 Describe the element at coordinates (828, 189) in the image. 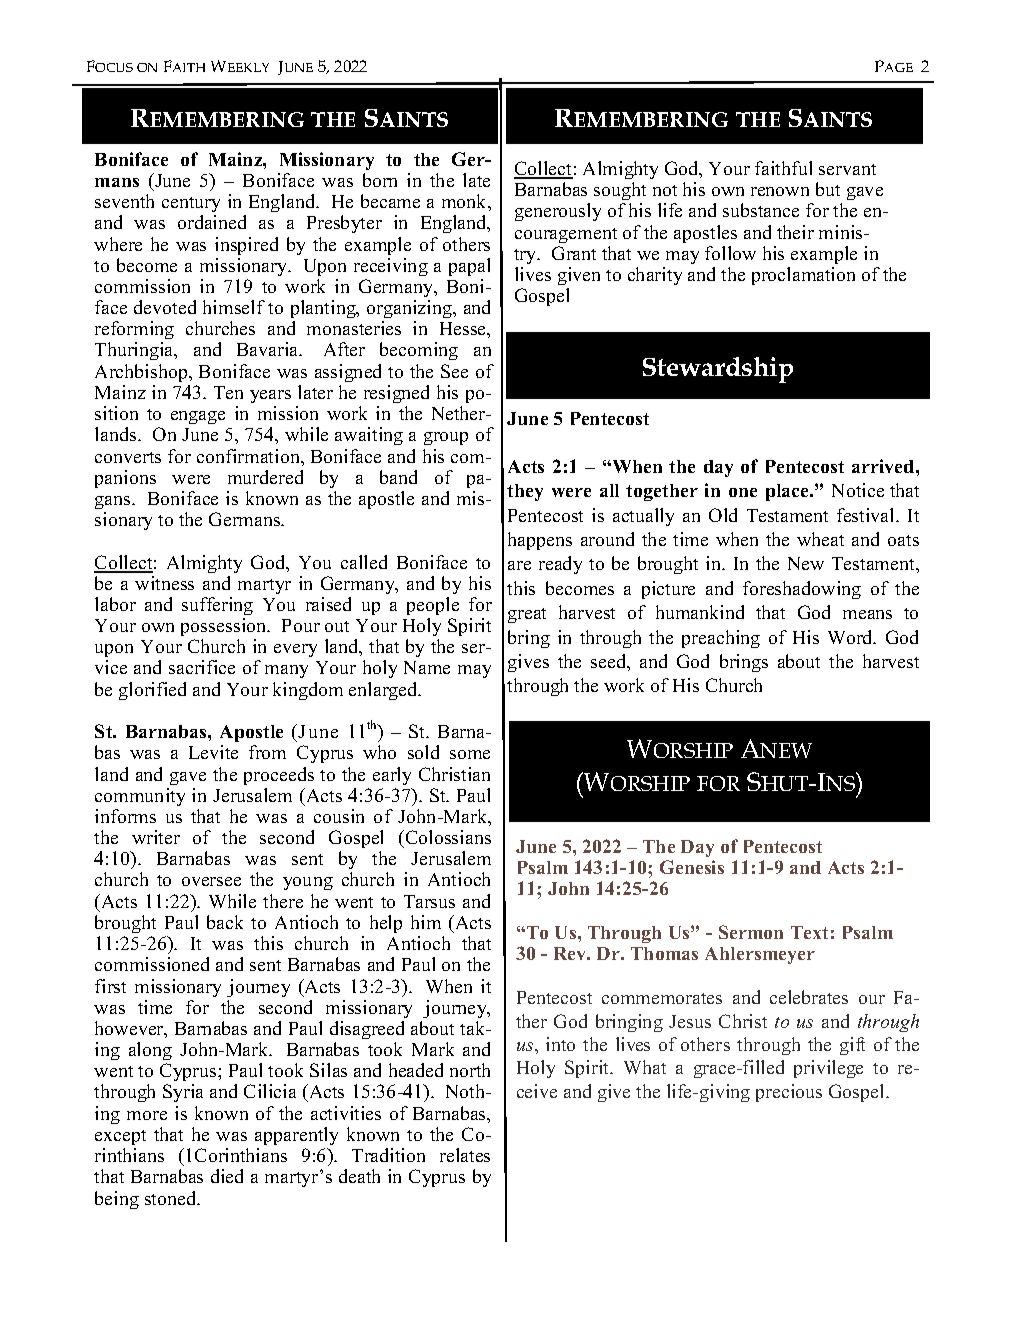

I see `but` at that location.
